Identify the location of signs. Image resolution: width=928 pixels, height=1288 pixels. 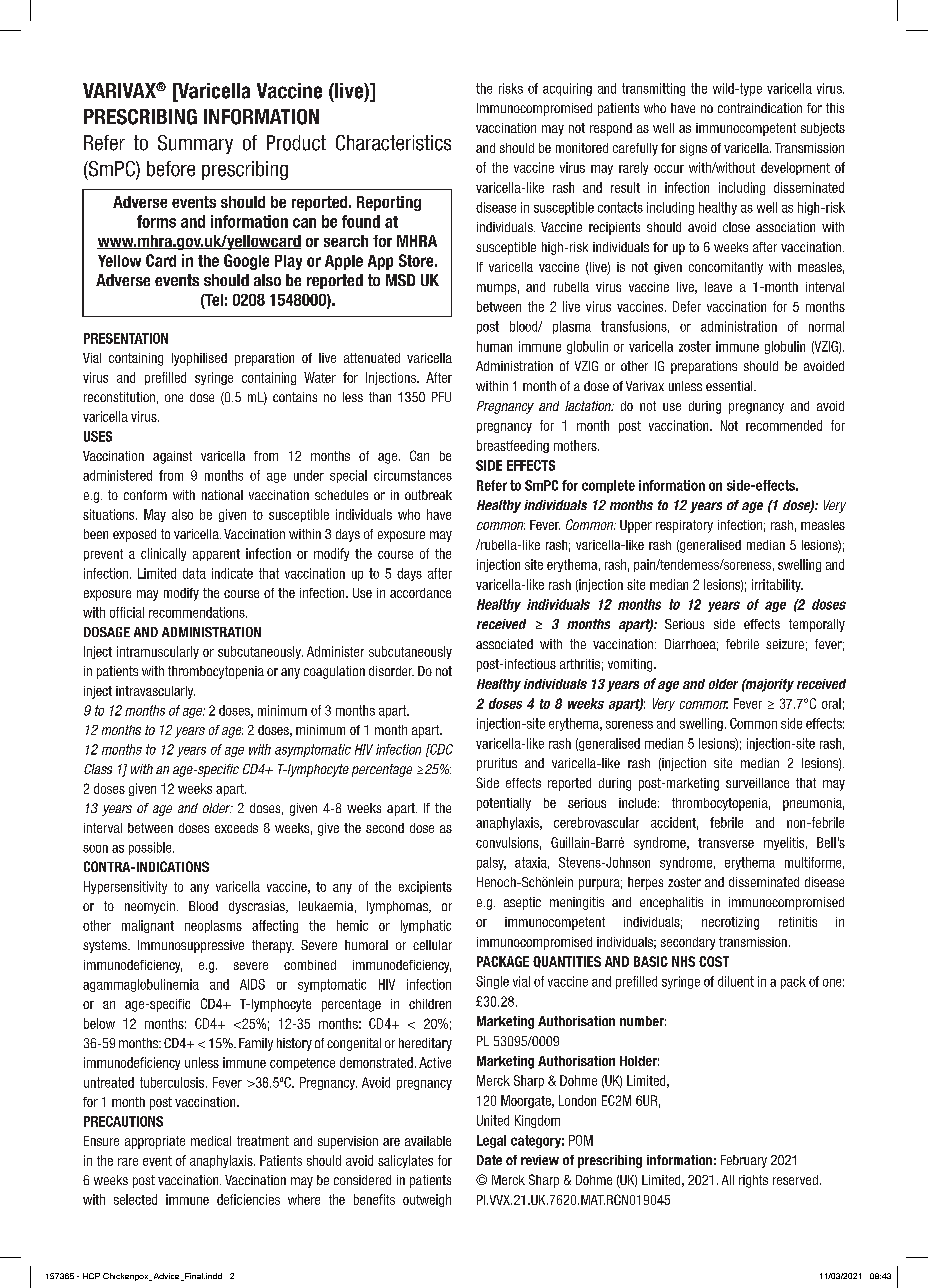
(693, 149).
